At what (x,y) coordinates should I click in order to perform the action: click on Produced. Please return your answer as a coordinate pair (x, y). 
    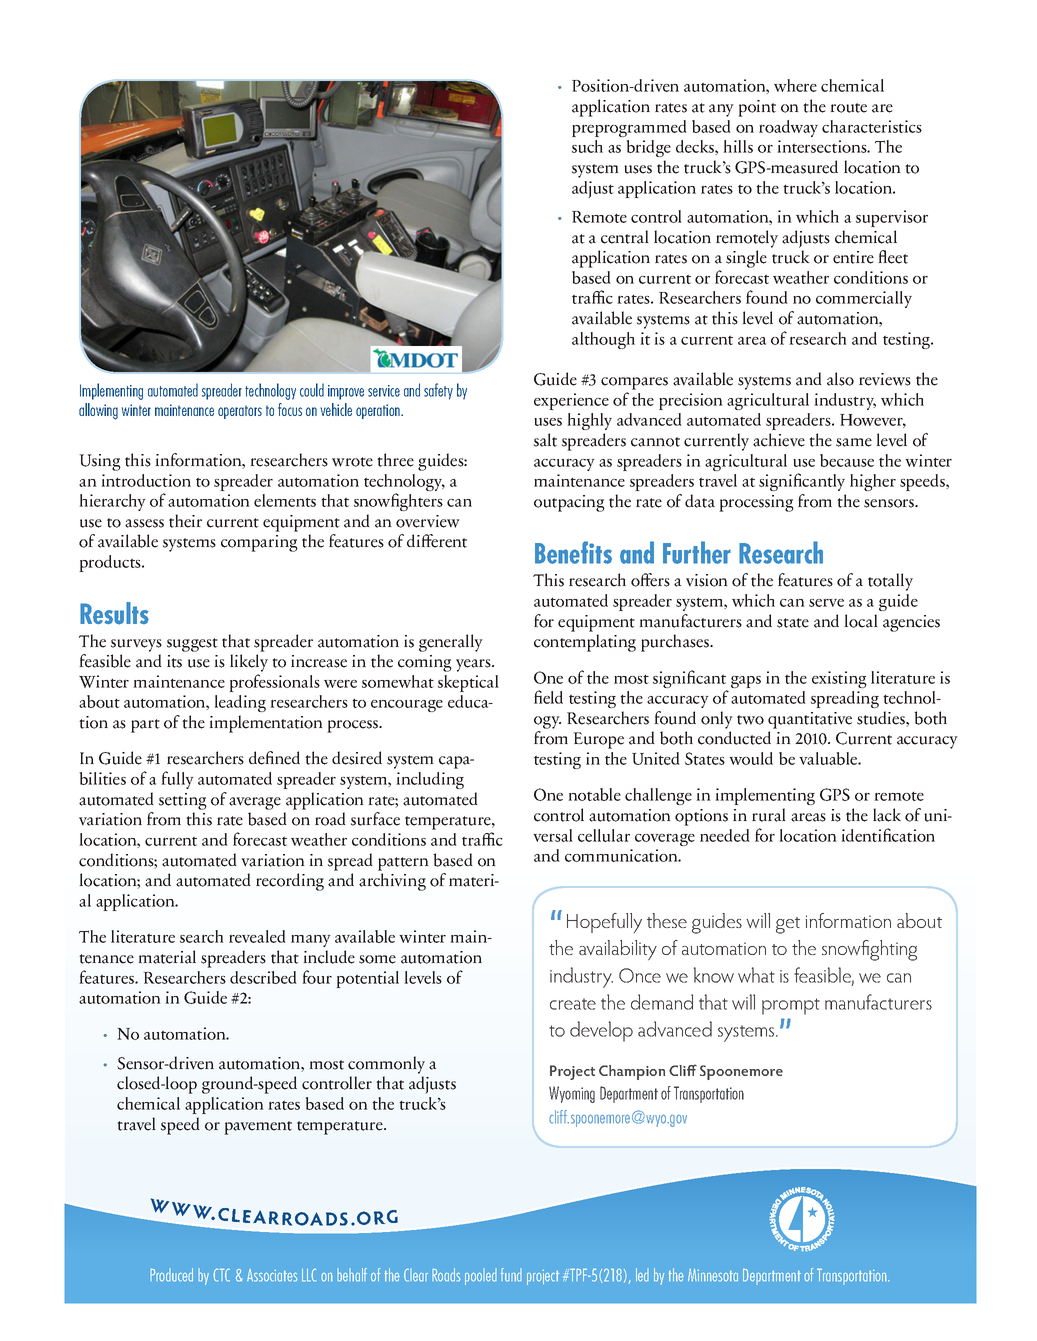
    Looking at the image, I should click on (171, 1275).
